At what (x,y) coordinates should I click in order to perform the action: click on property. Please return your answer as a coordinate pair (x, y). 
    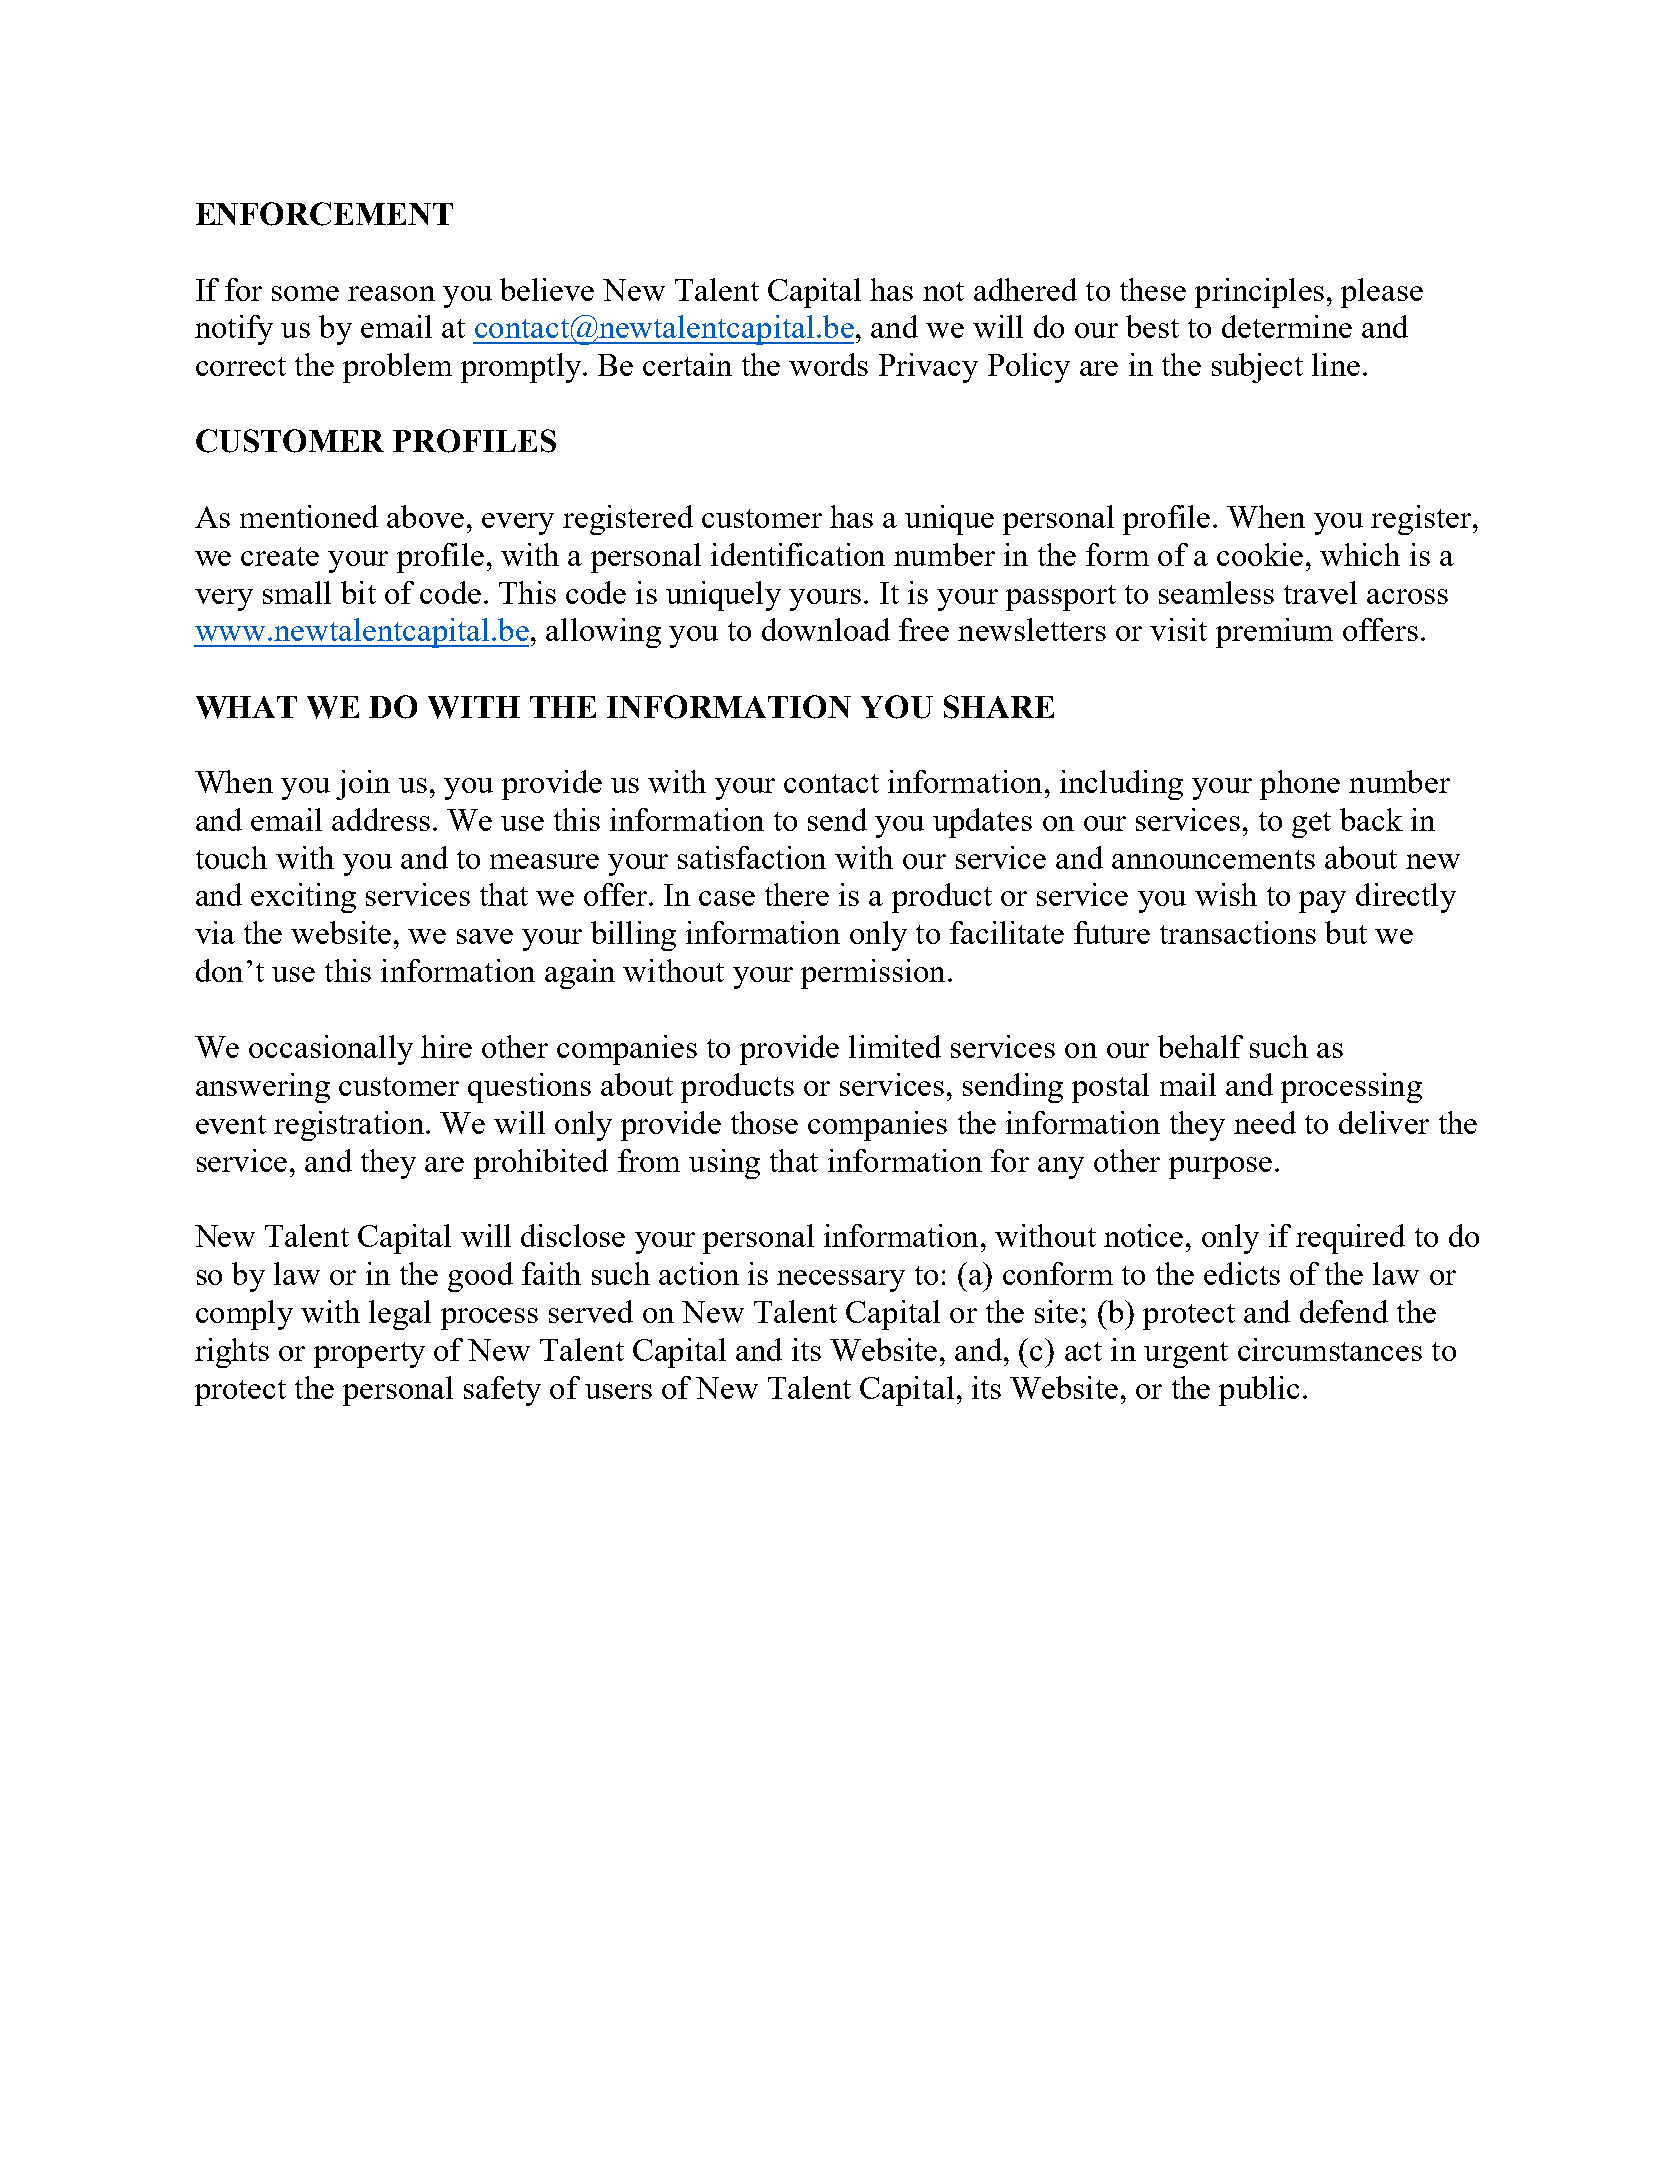
    Looking at the image, I should click on (369, 1355).
